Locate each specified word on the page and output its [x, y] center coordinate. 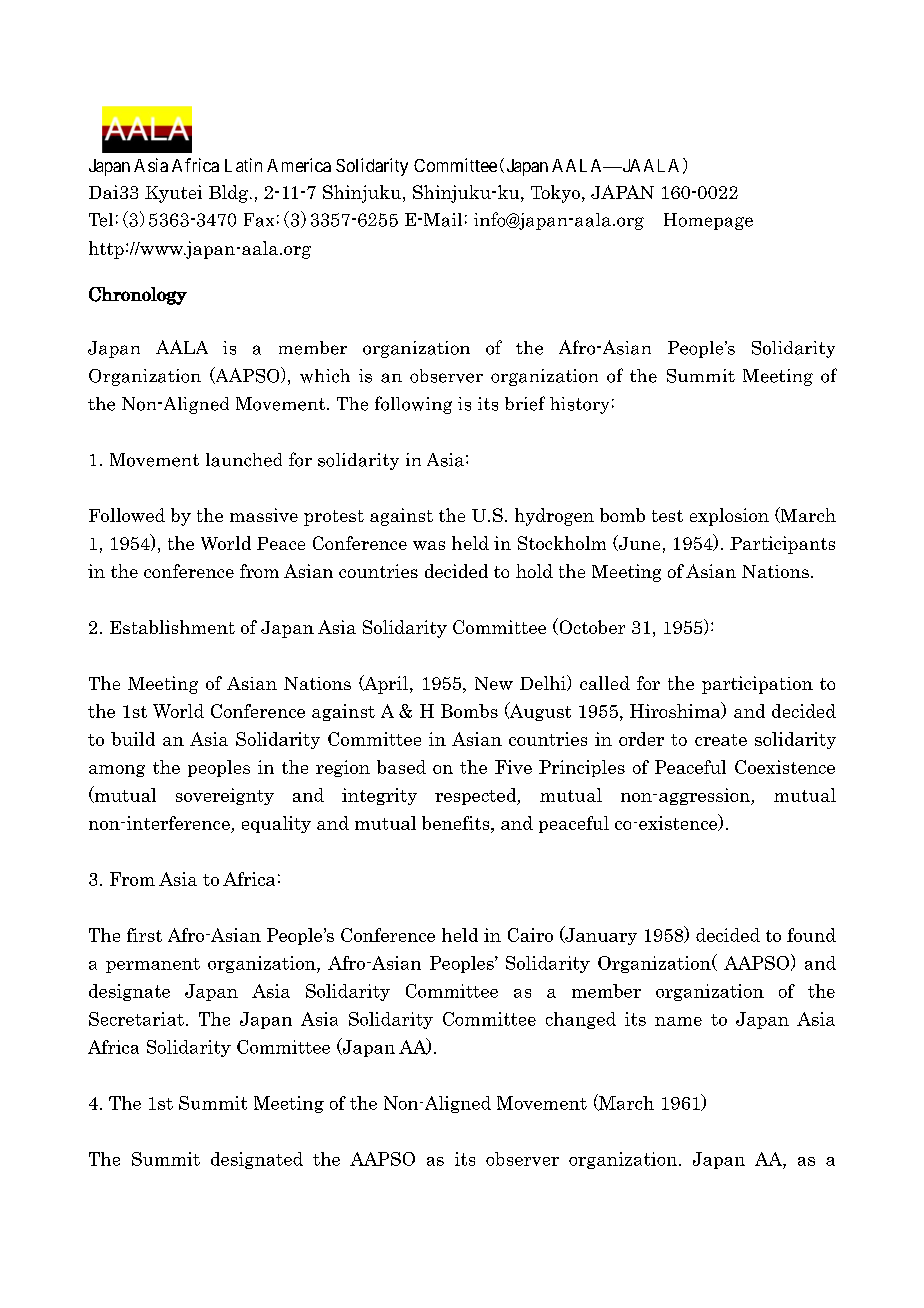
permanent [153, 965]
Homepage [708, 221]
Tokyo [555, 194]
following [413, 405]
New [494, 683]
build [133, 739]
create [721, 740]
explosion [729, 517]
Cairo [530, 935]
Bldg [228, 194]
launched [244, 460]
